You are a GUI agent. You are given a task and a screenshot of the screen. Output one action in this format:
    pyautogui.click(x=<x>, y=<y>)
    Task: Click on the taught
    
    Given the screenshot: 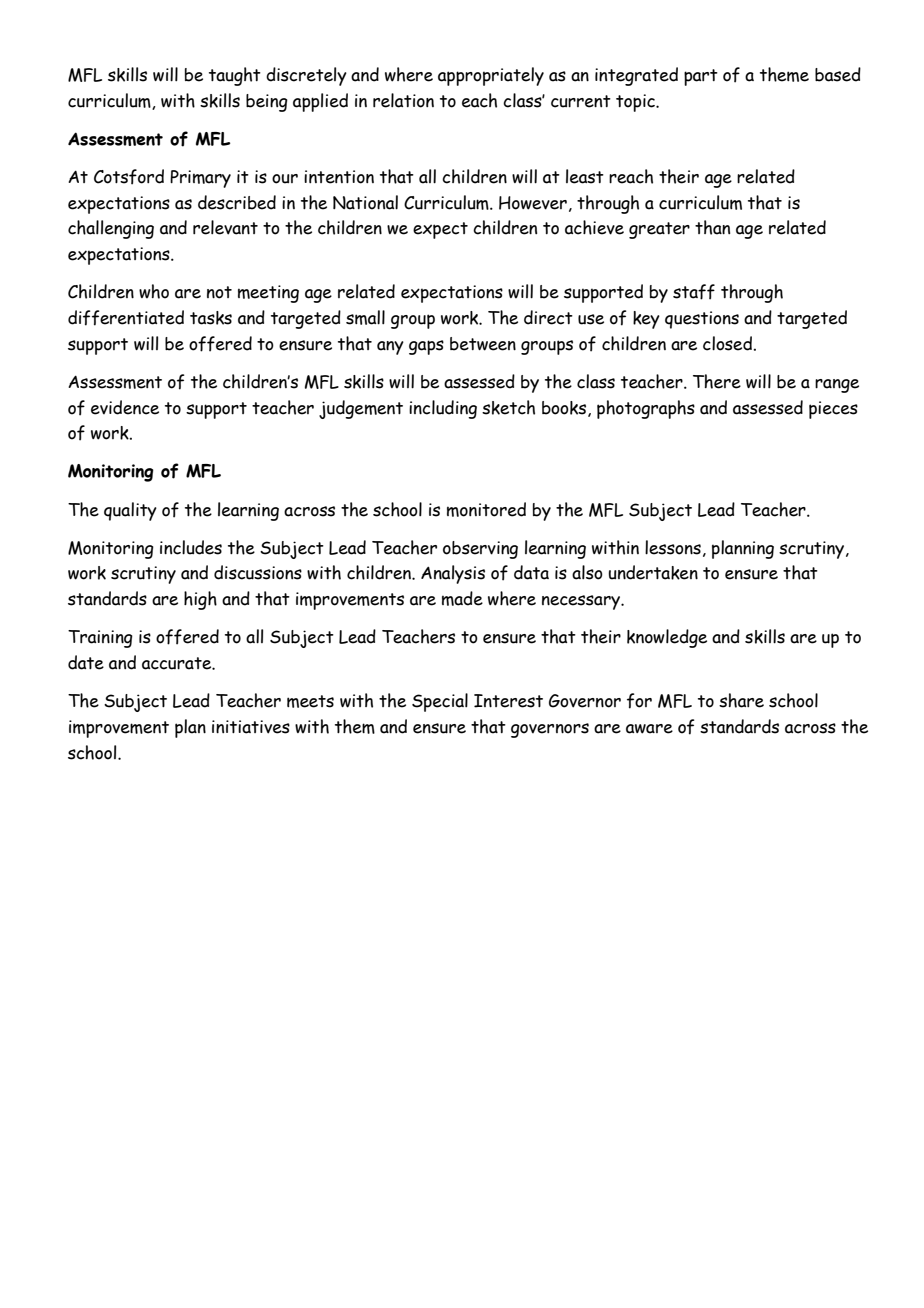 What is the action you would take?
    pyautogui.click(x=235, y=76)
